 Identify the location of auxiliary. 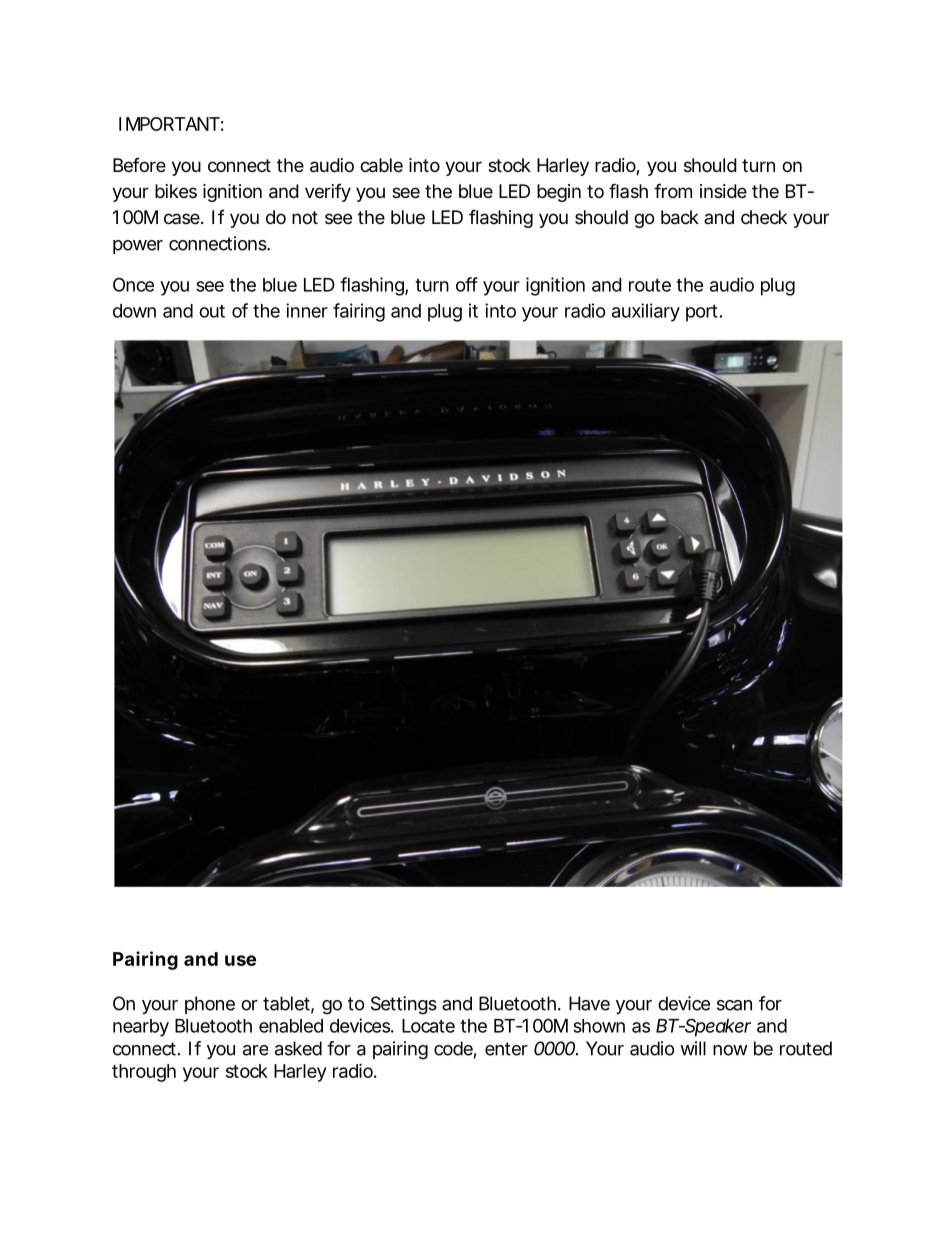
(646, 312).
